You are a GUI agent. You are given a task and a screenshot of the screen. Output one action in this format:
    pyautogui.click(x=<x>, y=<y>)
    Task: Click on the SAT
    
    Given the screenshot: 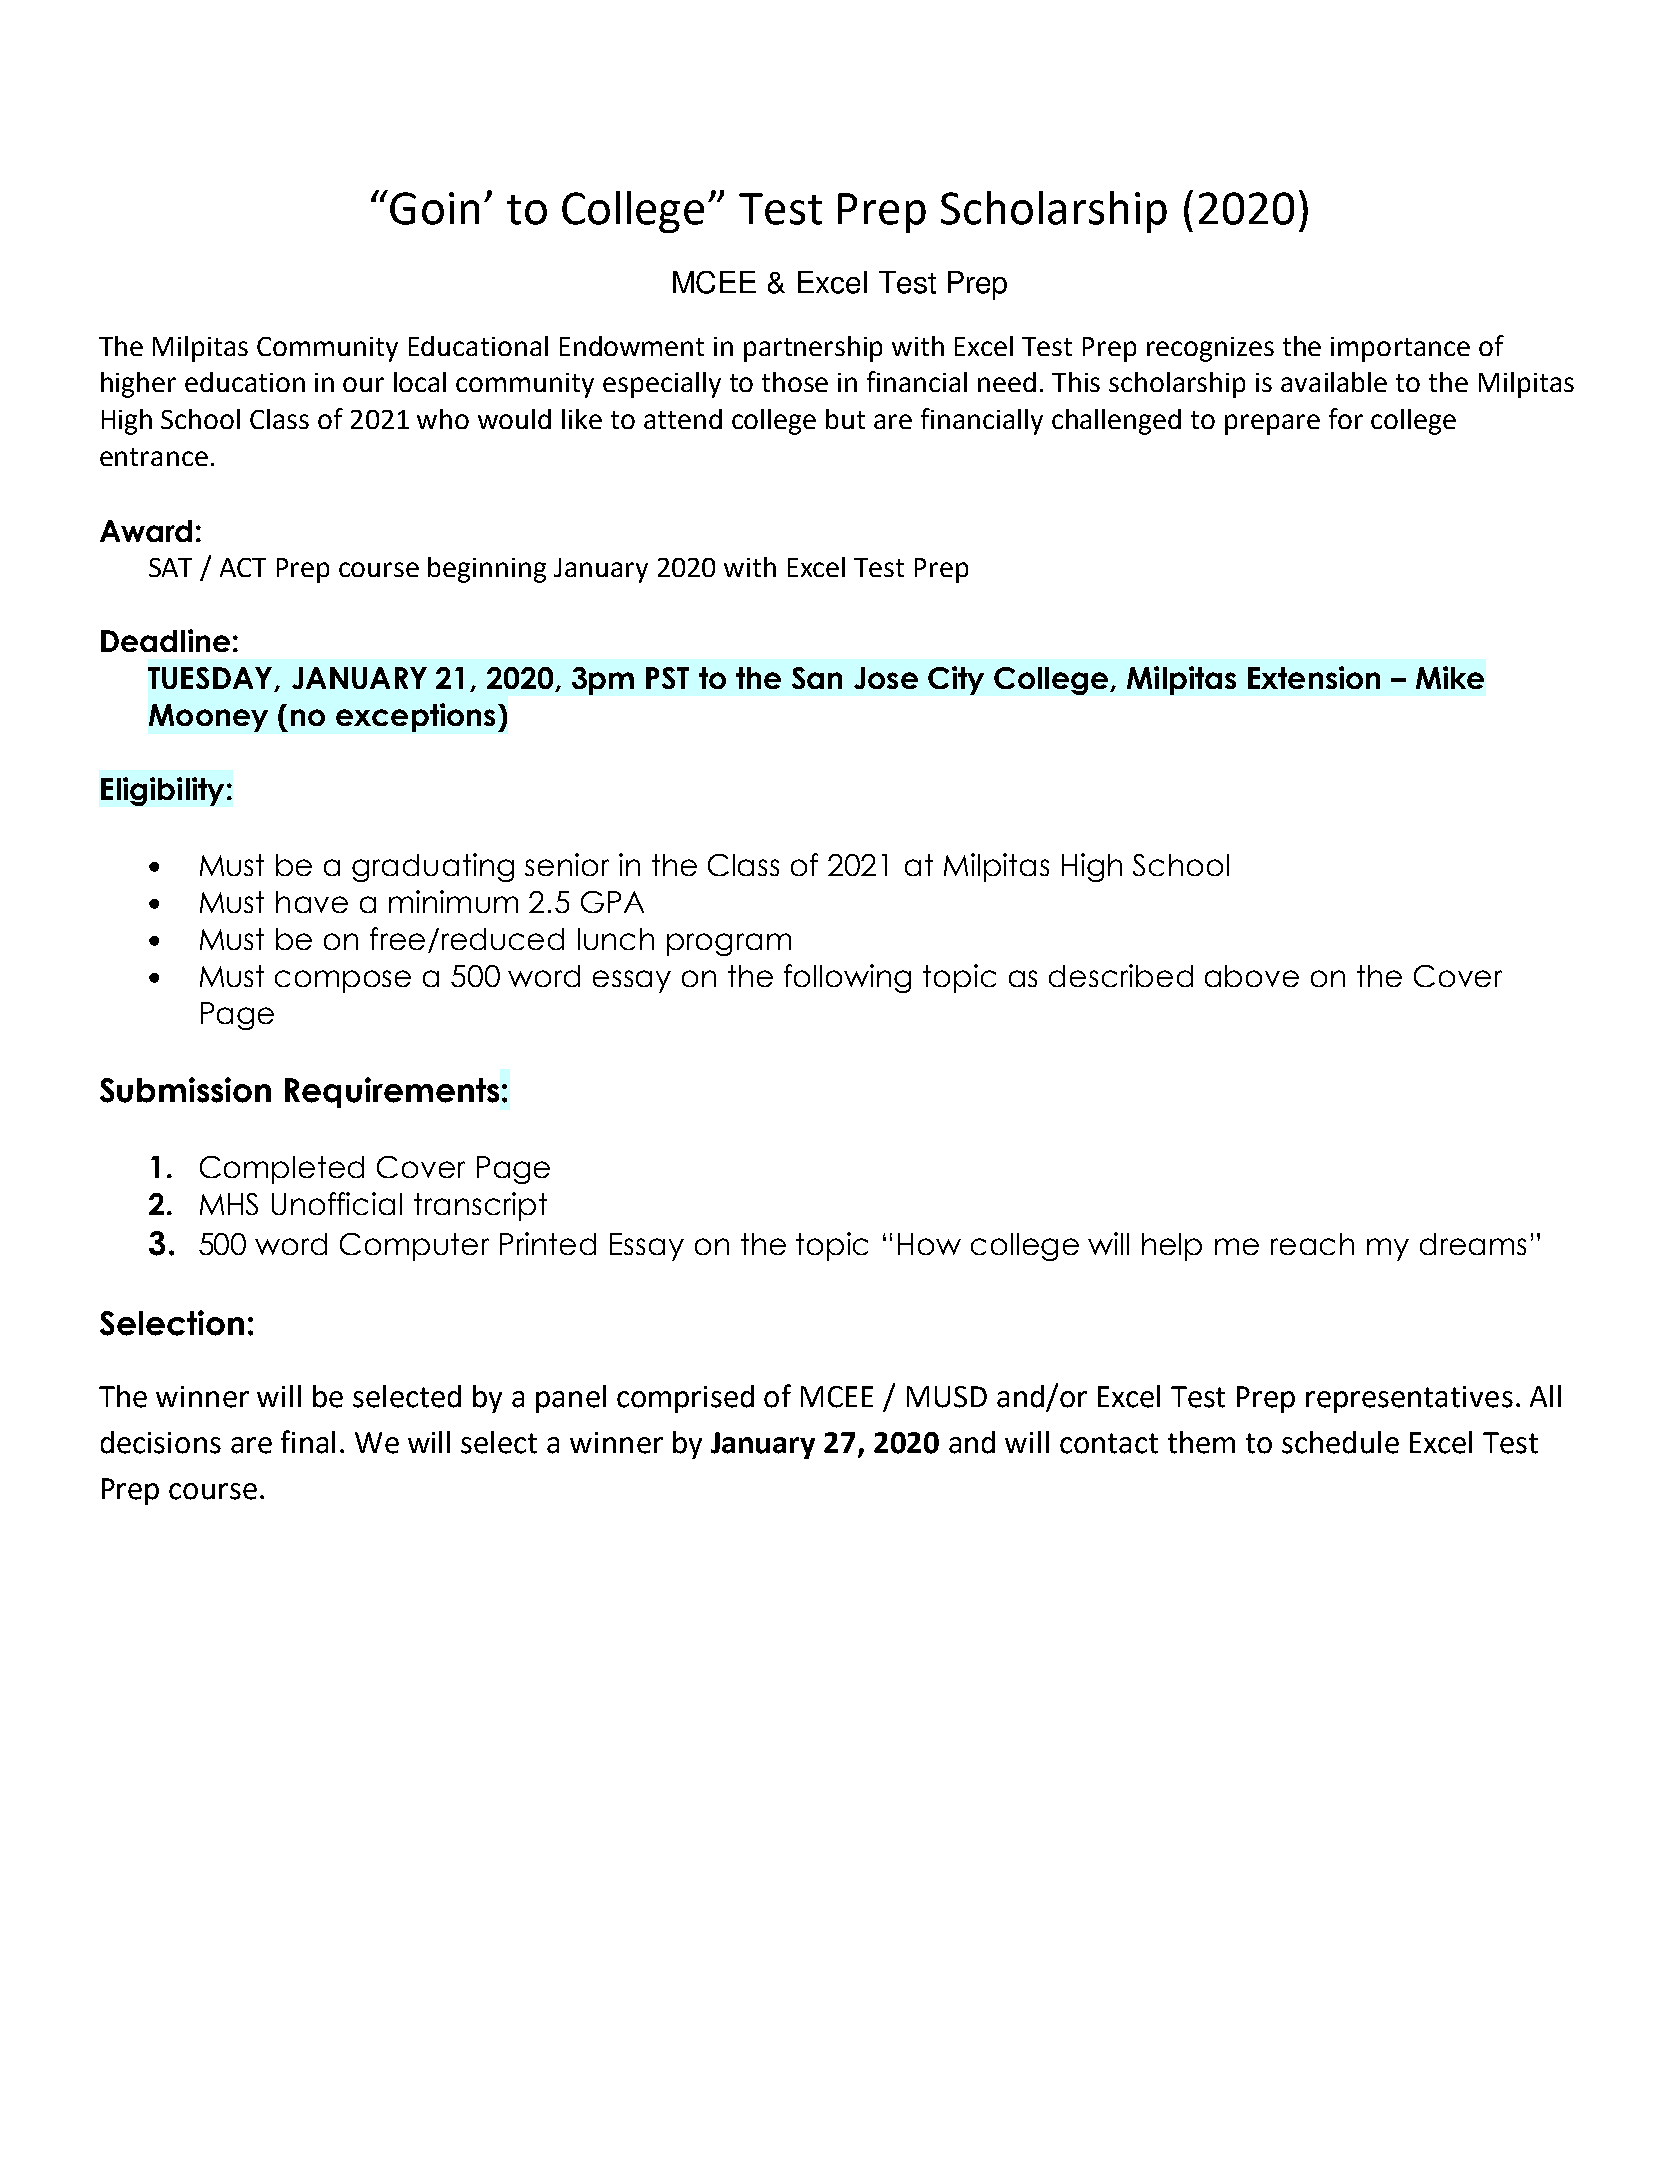 What is the action you would take?
    pyautogui.click(x=170, y=567)
